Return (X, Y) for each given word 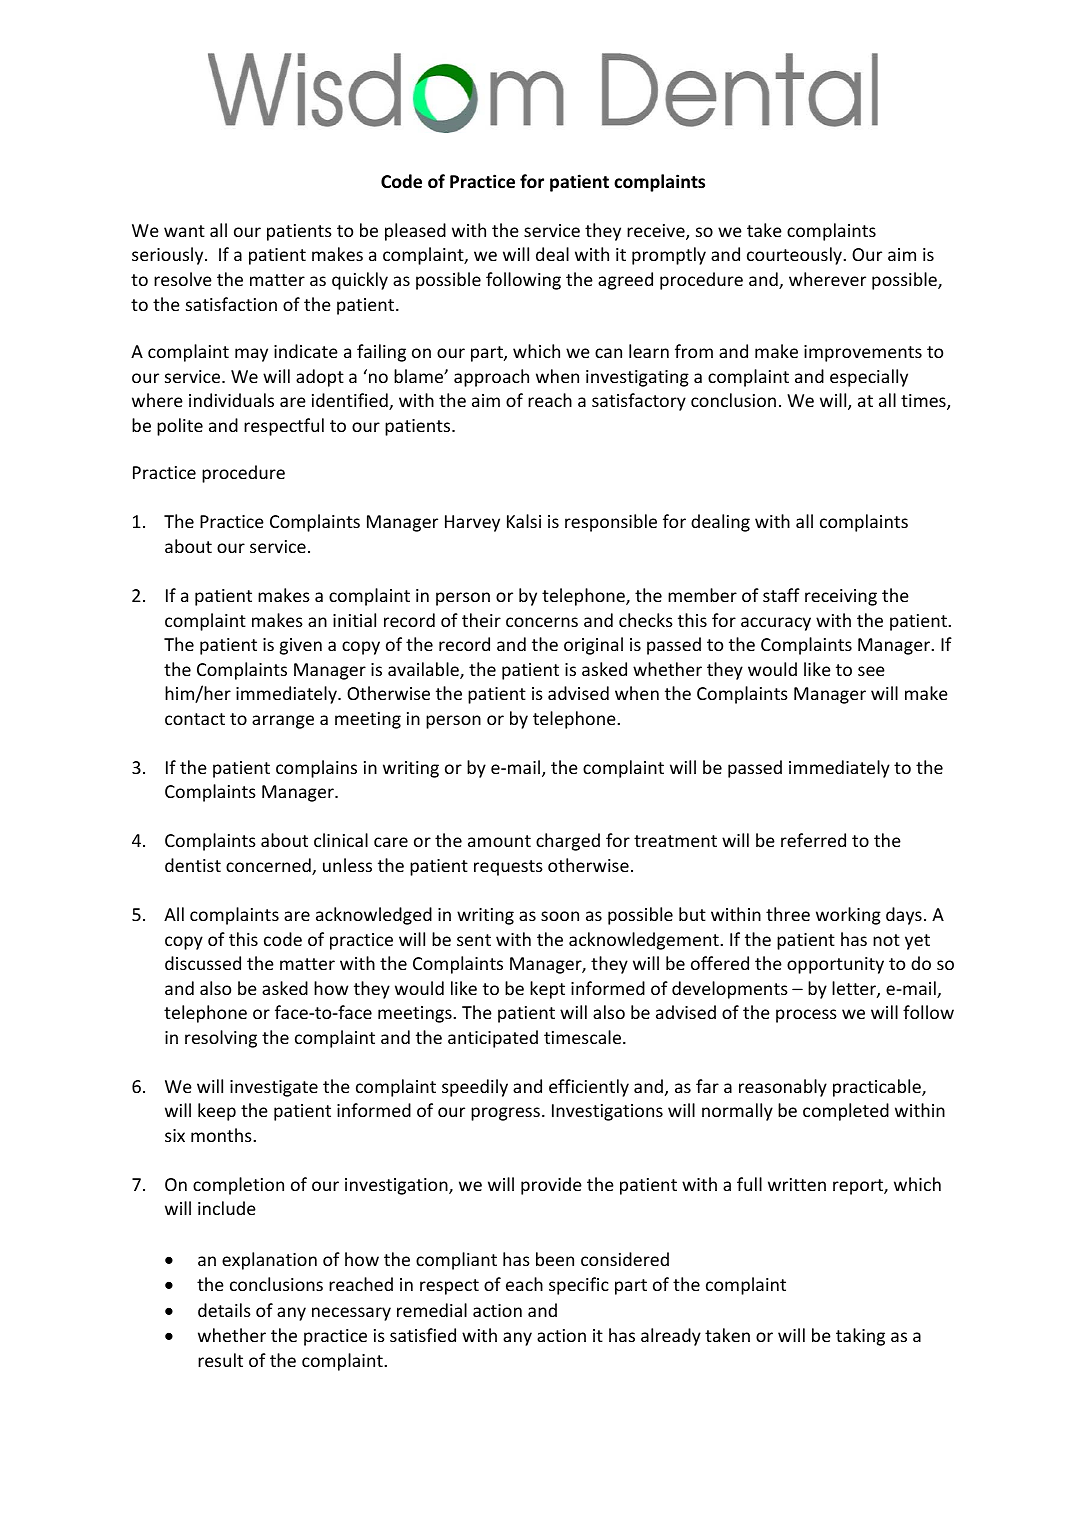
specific (579, 1286)
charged (568, 842)
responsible (611, 523)
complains (316, 769)
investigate (274, 1088)
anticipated (493, 1039)
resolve (183, 279)
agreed (625, 281)
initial (354, 620)
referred (813, 840)
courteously (795, 256)
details (224, 1310)
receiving (841, 597)
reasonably (783, 1088)
